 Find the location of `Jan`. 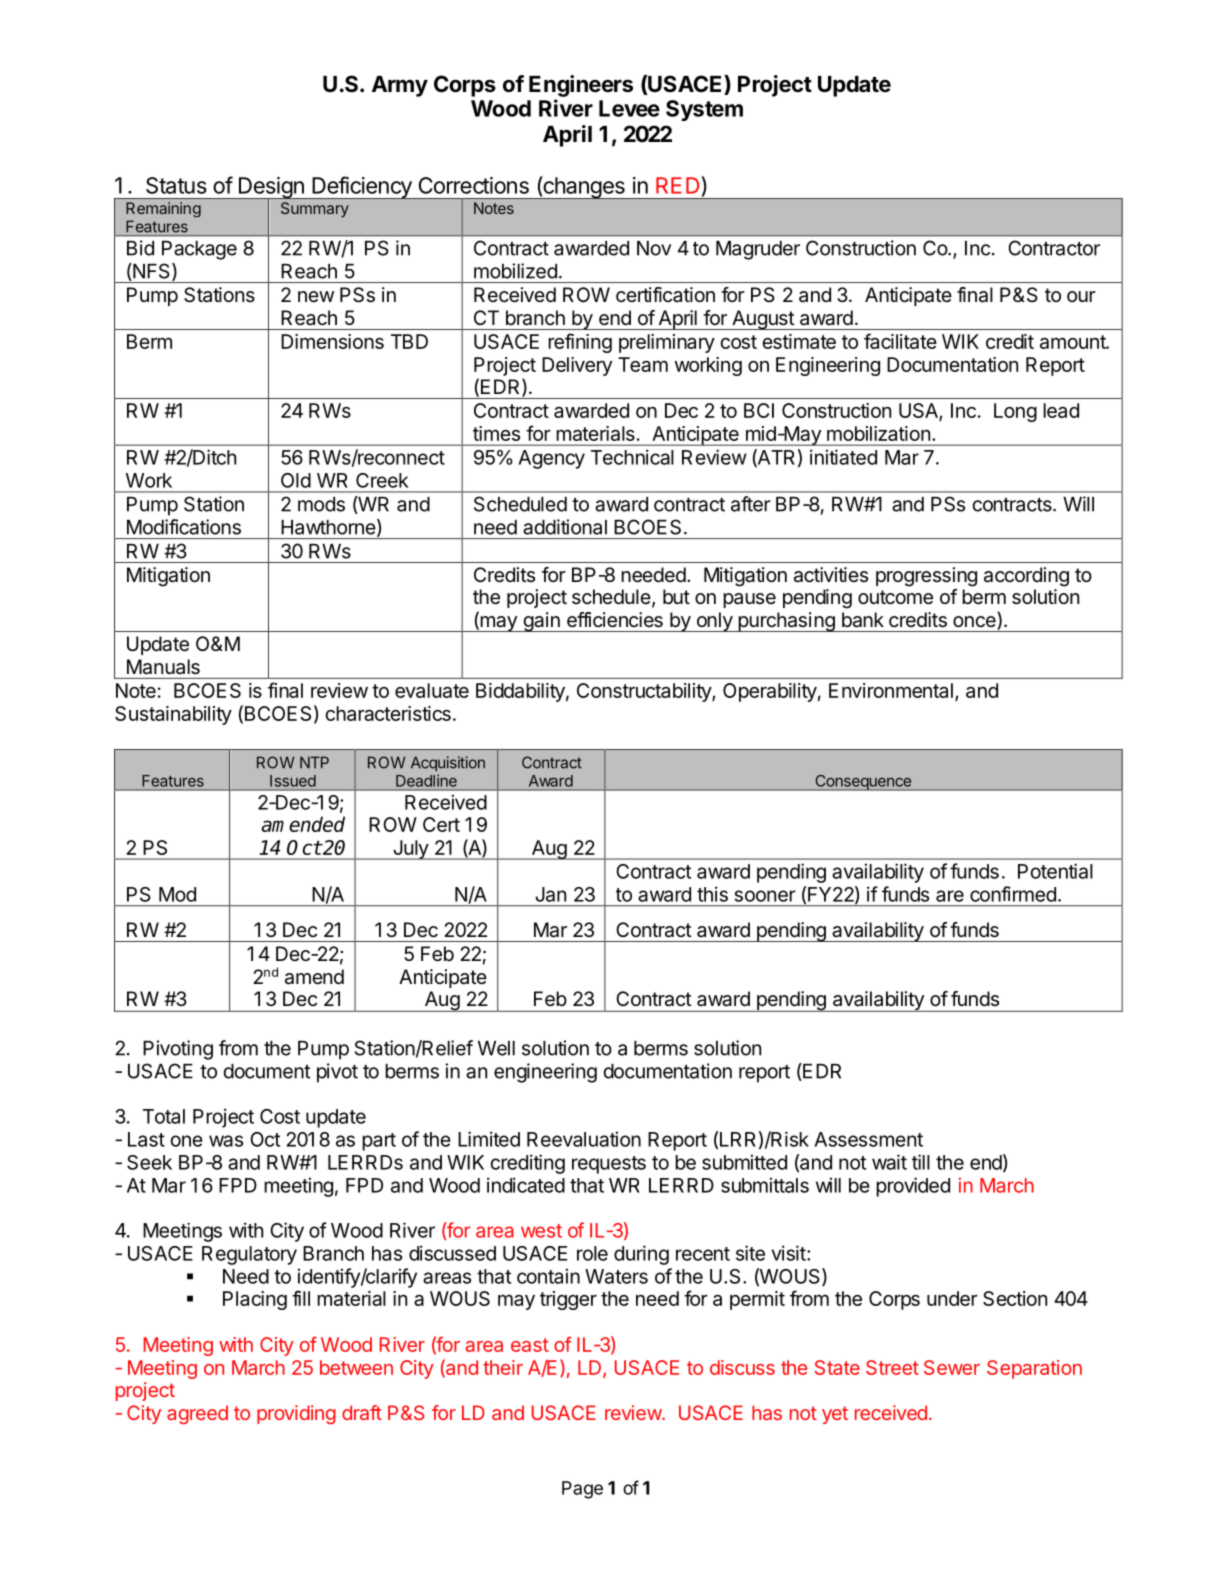

Jan is located at coordinates (550, 894).
